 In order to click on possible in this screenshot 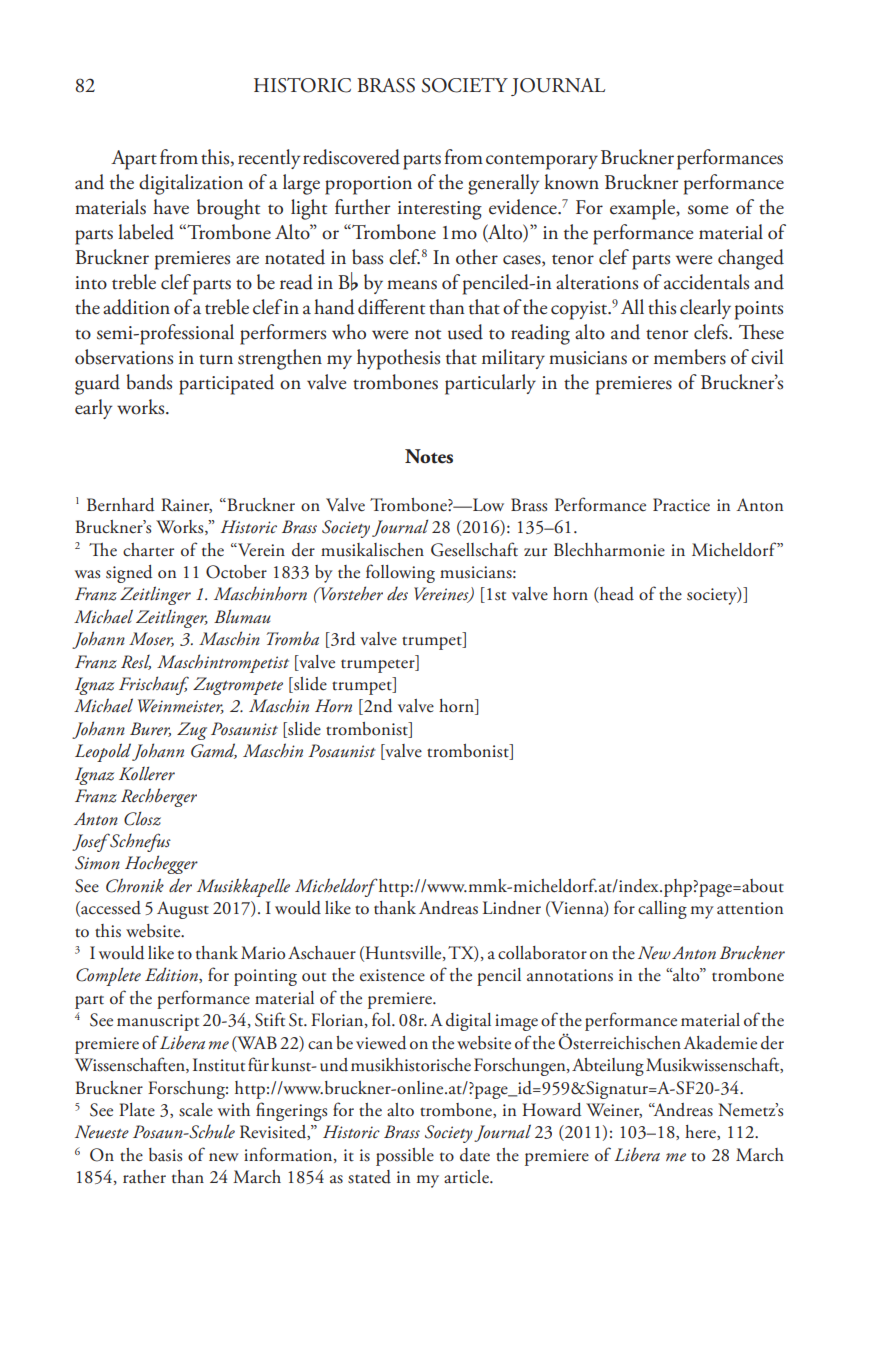, I will do `click(405, 1157)`.
